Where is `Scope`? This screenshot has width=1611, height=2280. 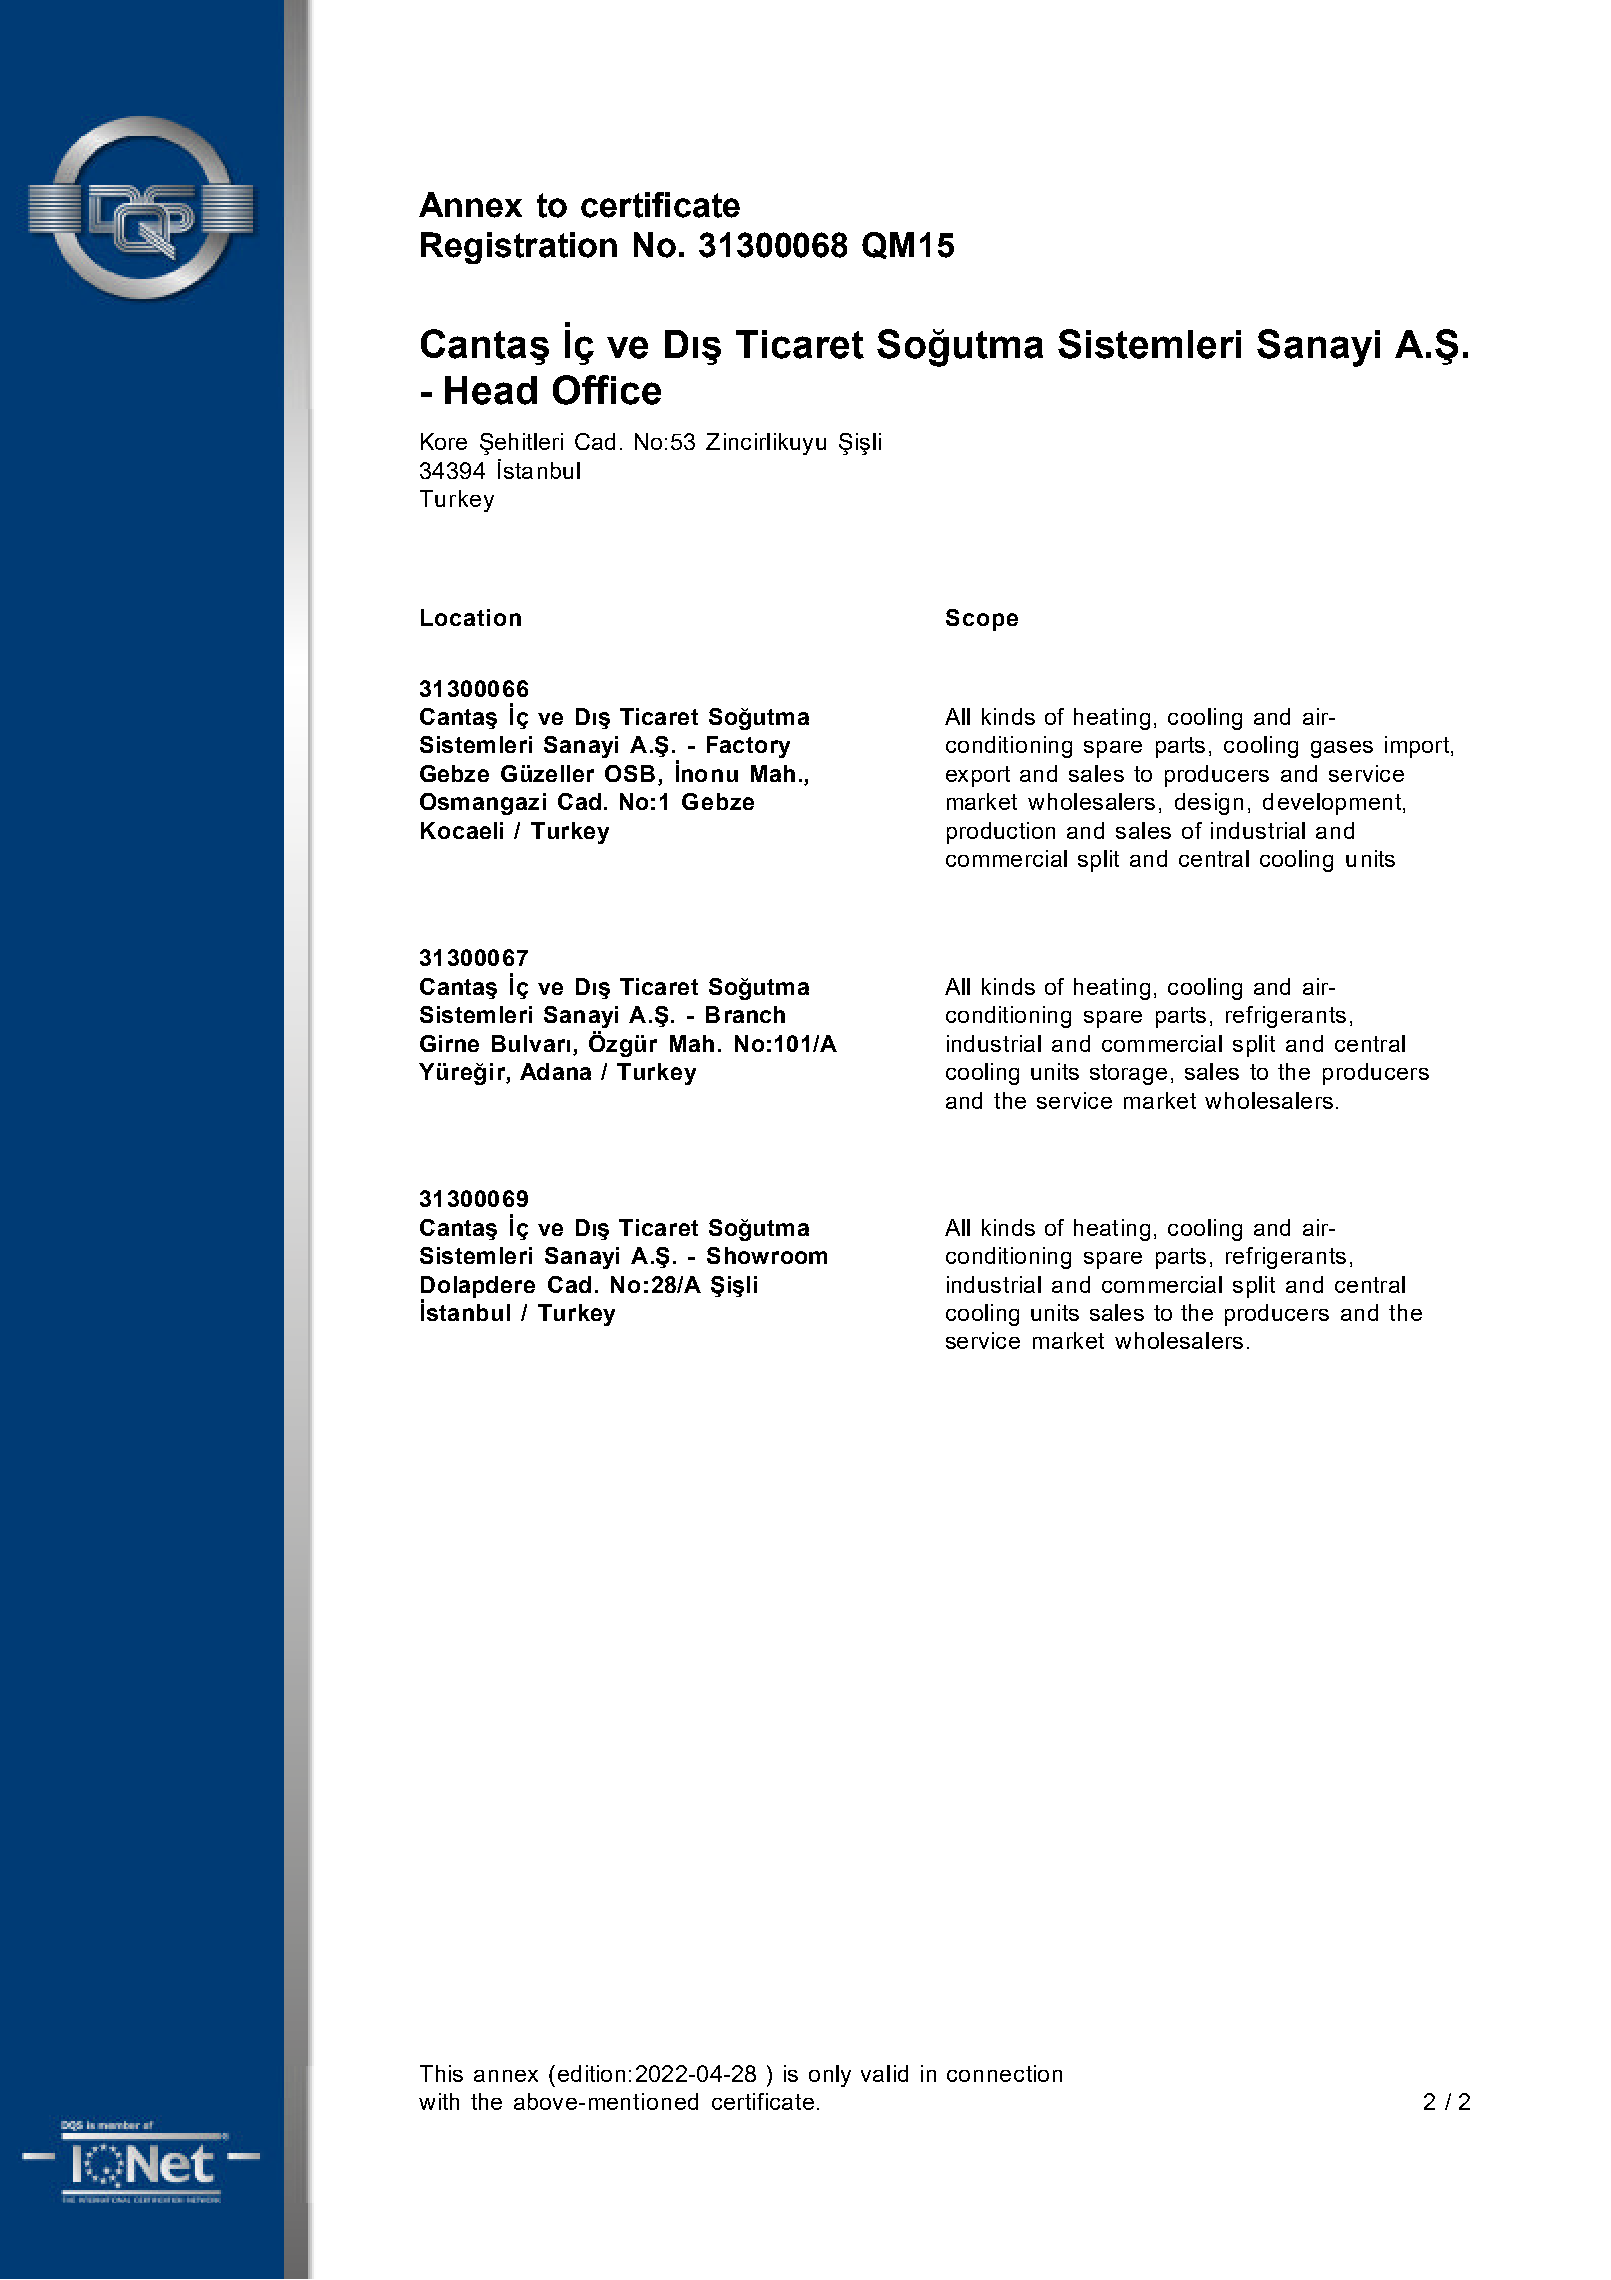 Scope is located at coordinates (982, 620).
